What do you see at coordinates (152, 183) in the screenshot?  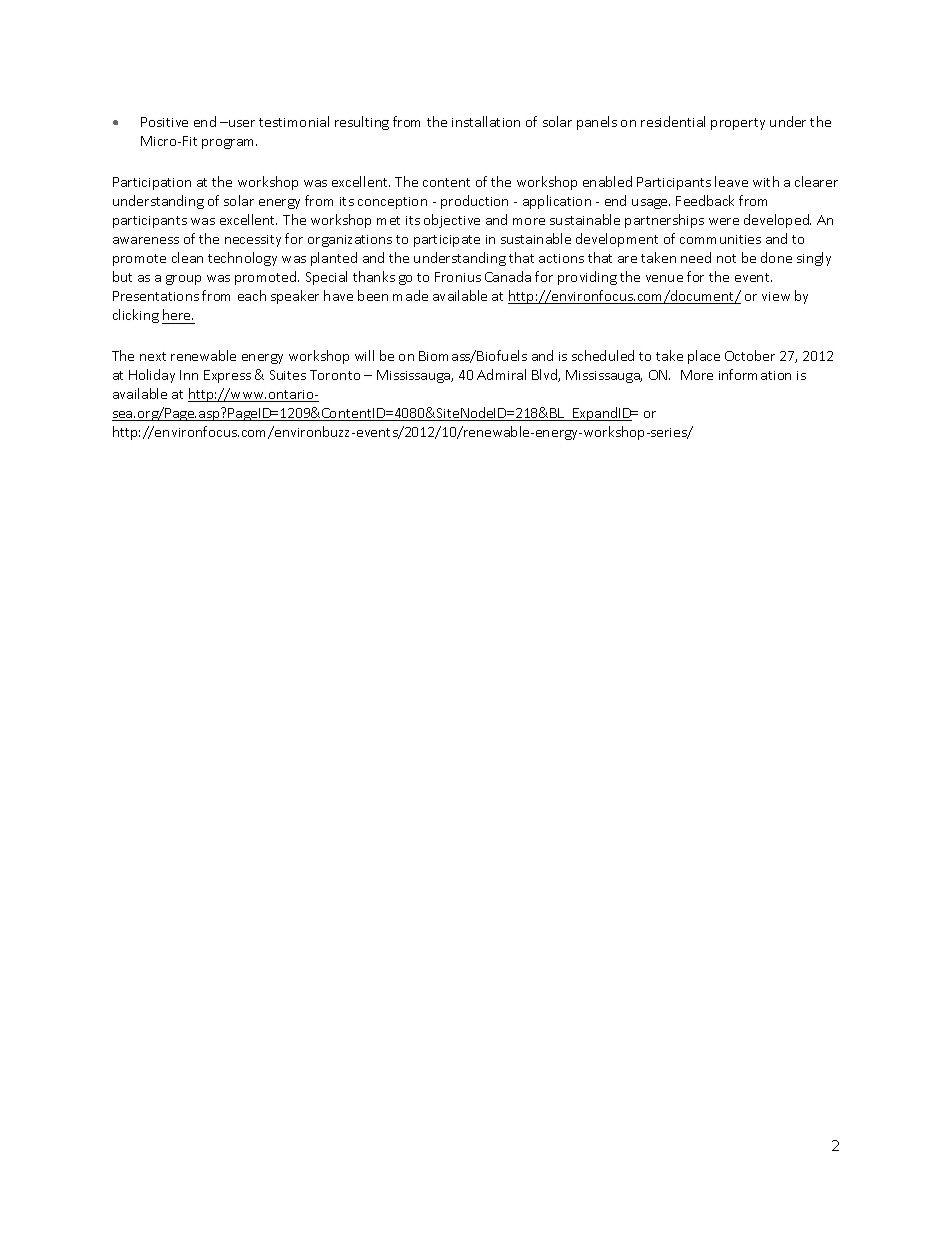 I see `Participation` at bounding box center [152, 183].
